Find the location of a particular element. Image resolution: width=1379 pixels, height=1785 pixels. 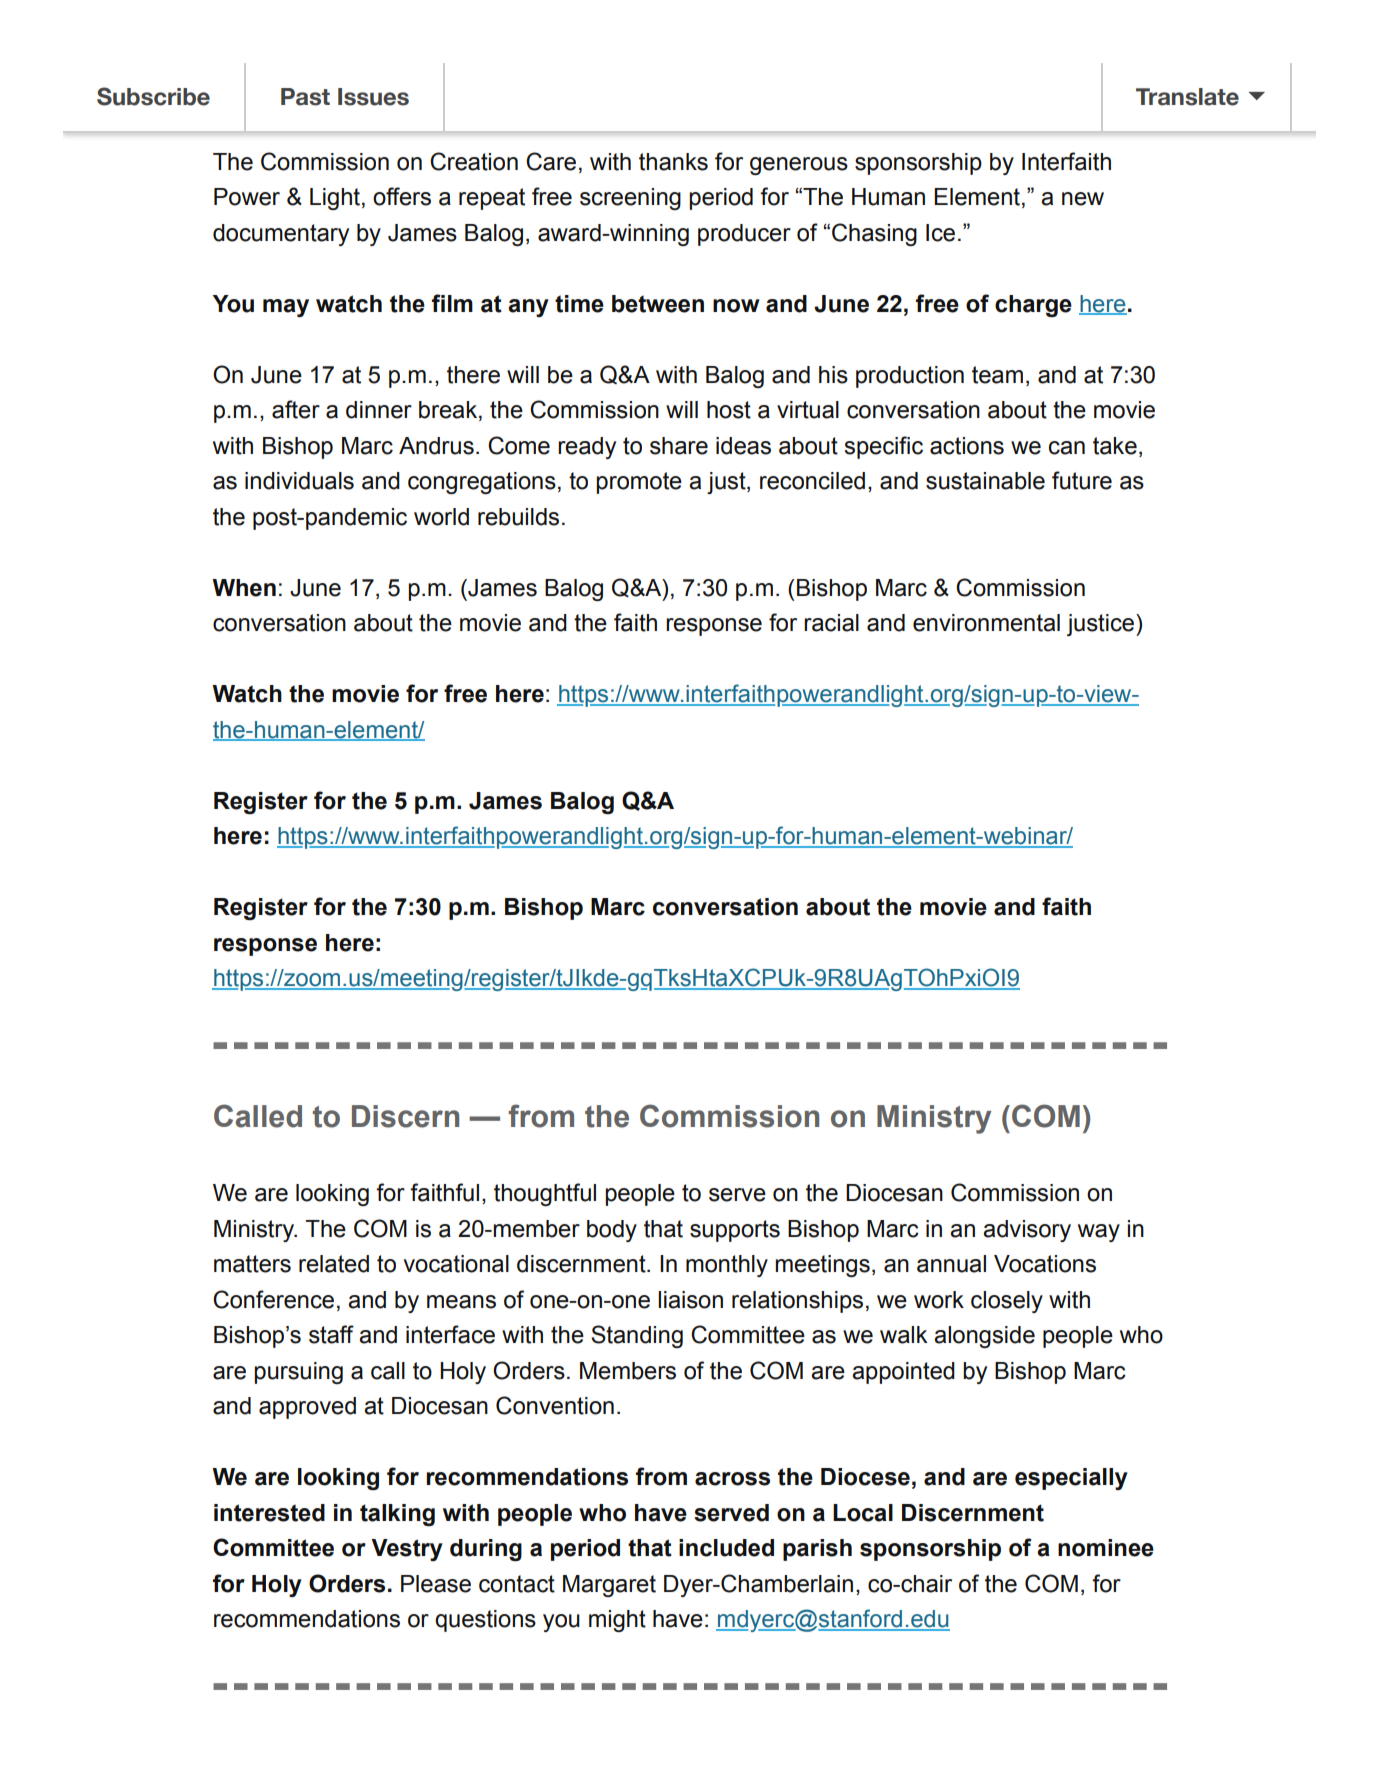

new is located at coordinates (1083, 199).
